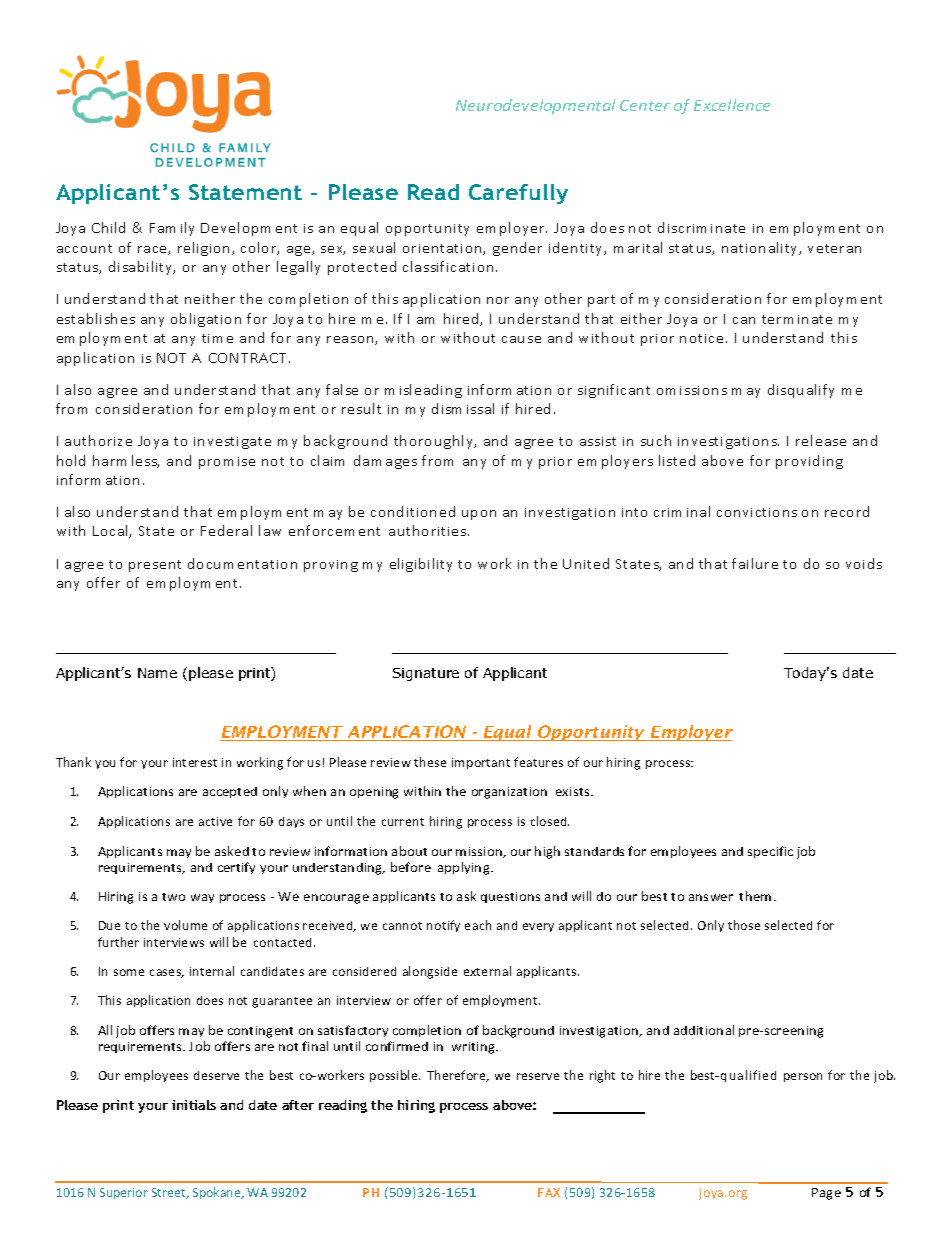 The width and height of the document is (952, 1233). Describe the element at coordinates (172, 229) in the document. I see `Family` at that location.
